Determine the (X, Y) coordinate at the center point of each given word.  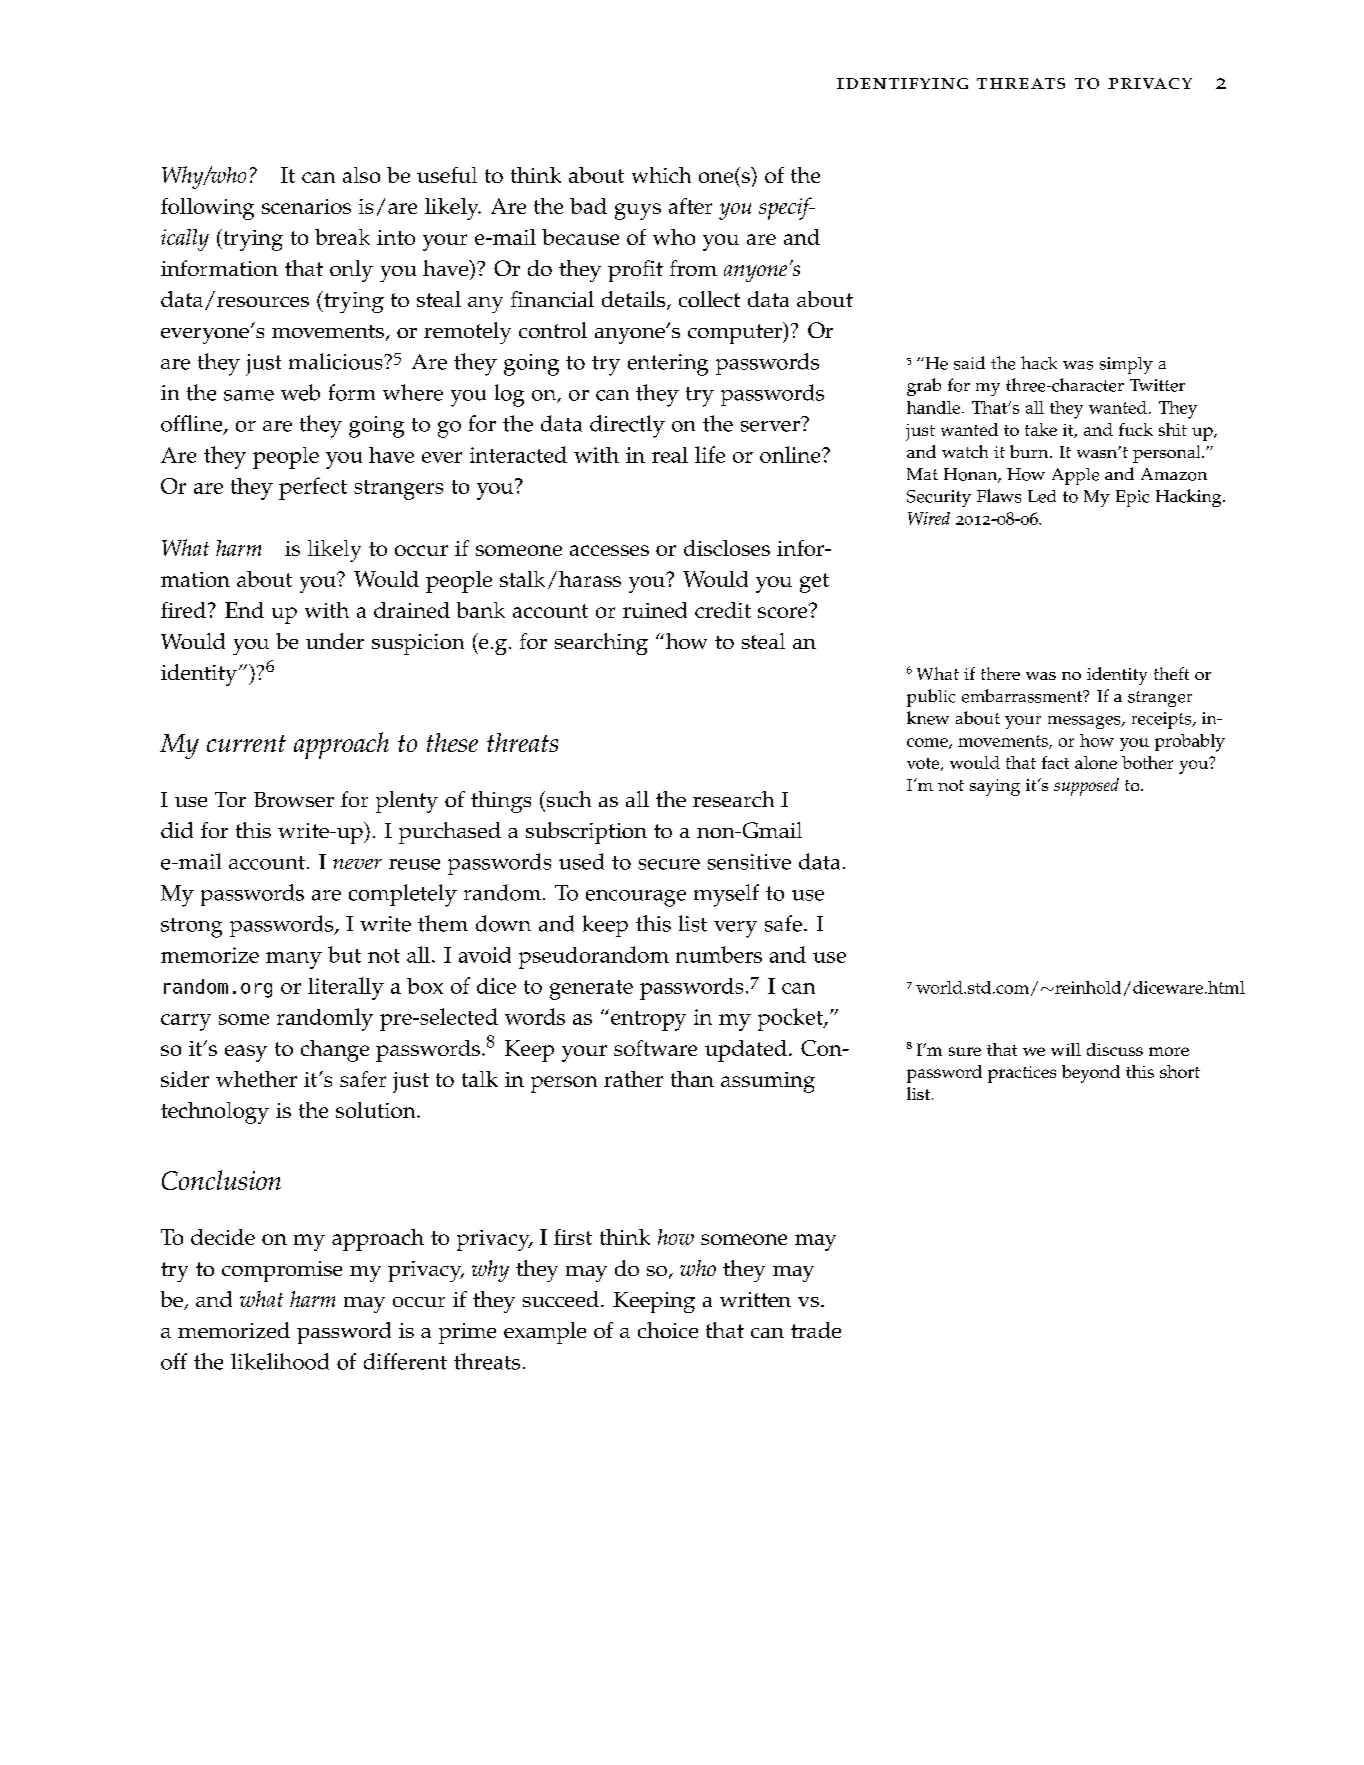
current (246, 743)
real (670, 455)
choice (668, 1330)
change (335, 1051)
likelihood (280, 1361)
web (300, 392)
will (1066, 1049)
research (733, 799)
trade (816, 1330)
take (1041, 429)
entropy (648, 1021)
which (661, 175)
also (361, 175)
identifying (902, 83)
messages (1085, 722)
